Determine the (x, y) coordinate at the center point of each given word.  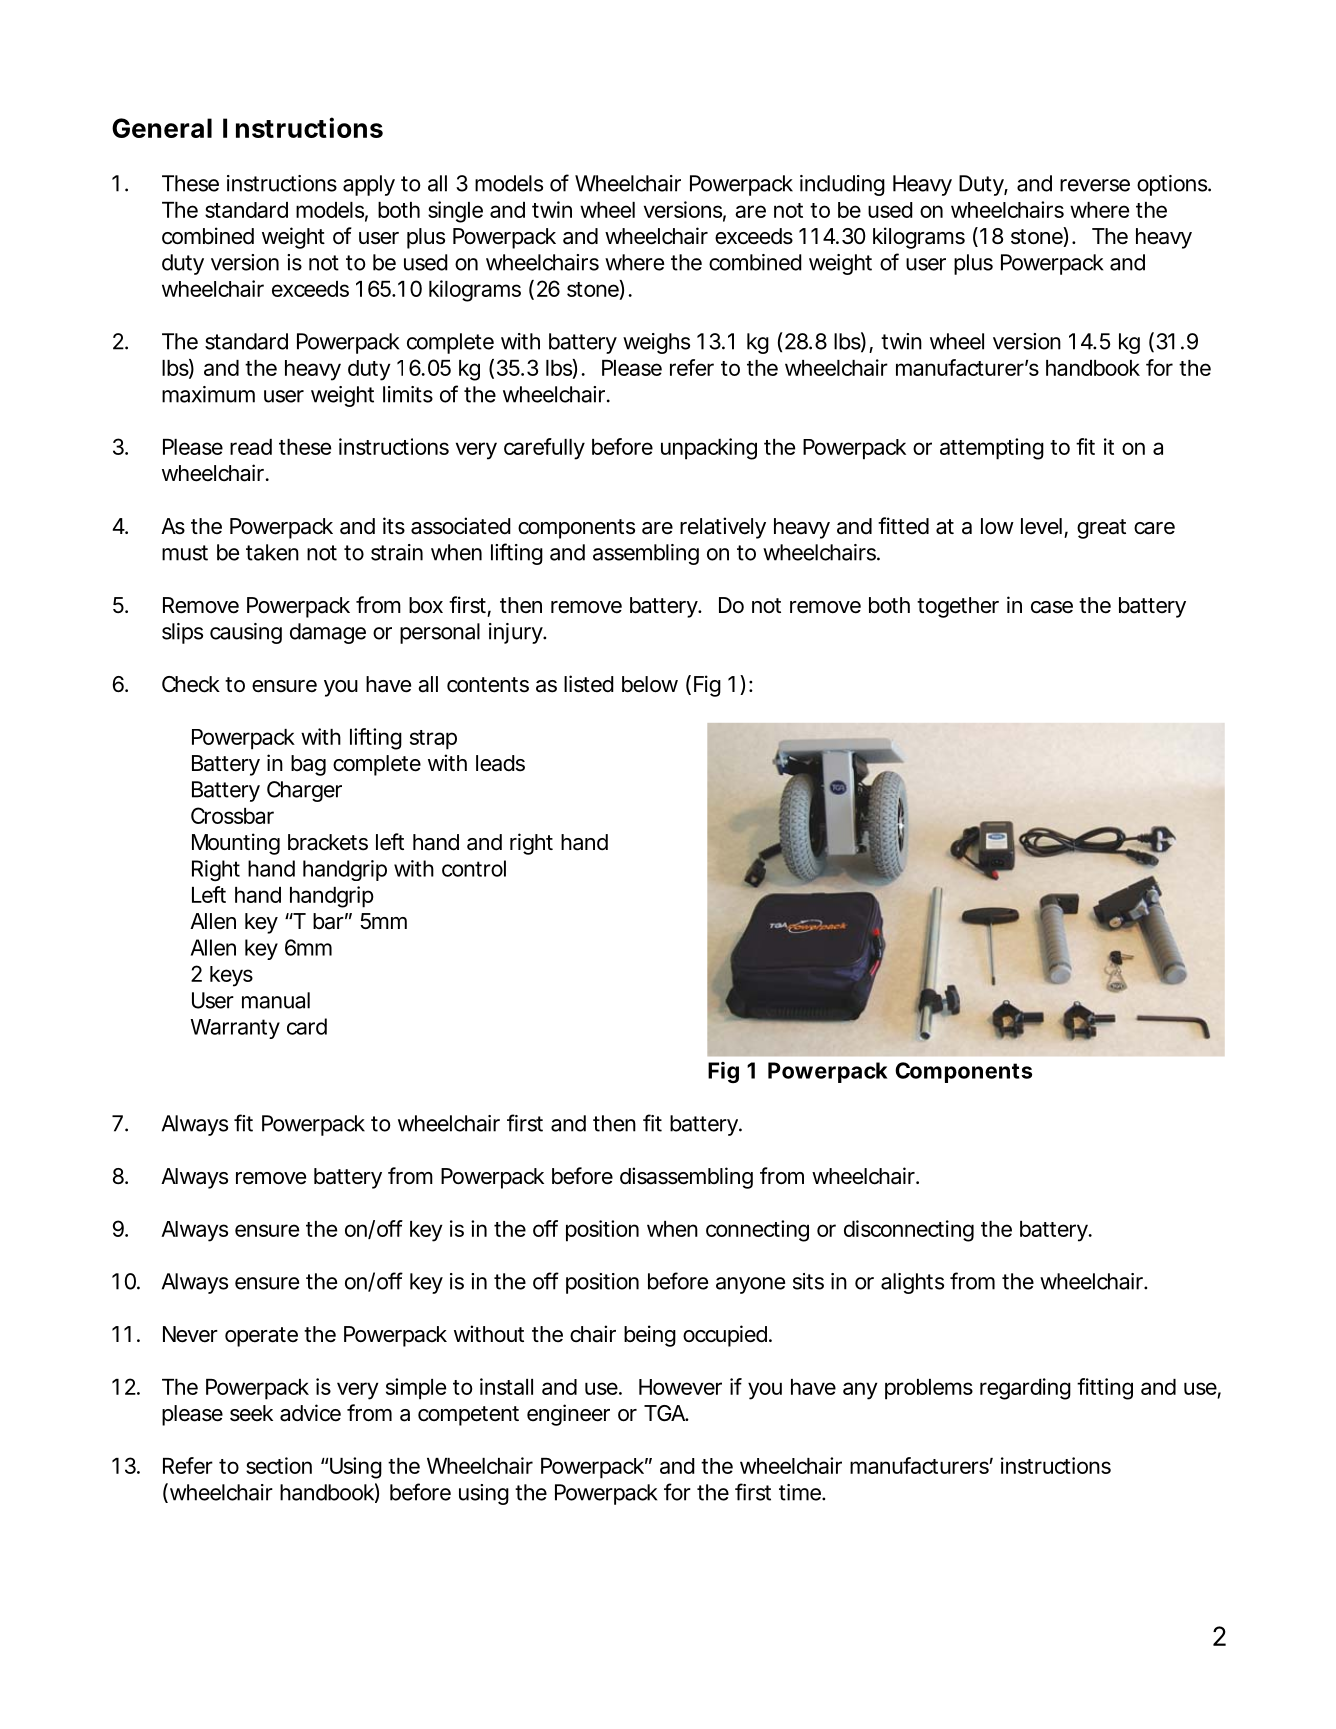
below (650, 684)
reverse (1095, 185)
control (474, 868)
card (307, 1026)
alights (912, 1283)
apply (369, 185)
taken (272, 552)
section (279, 1465)
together (958, 607)
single (455, 212)
